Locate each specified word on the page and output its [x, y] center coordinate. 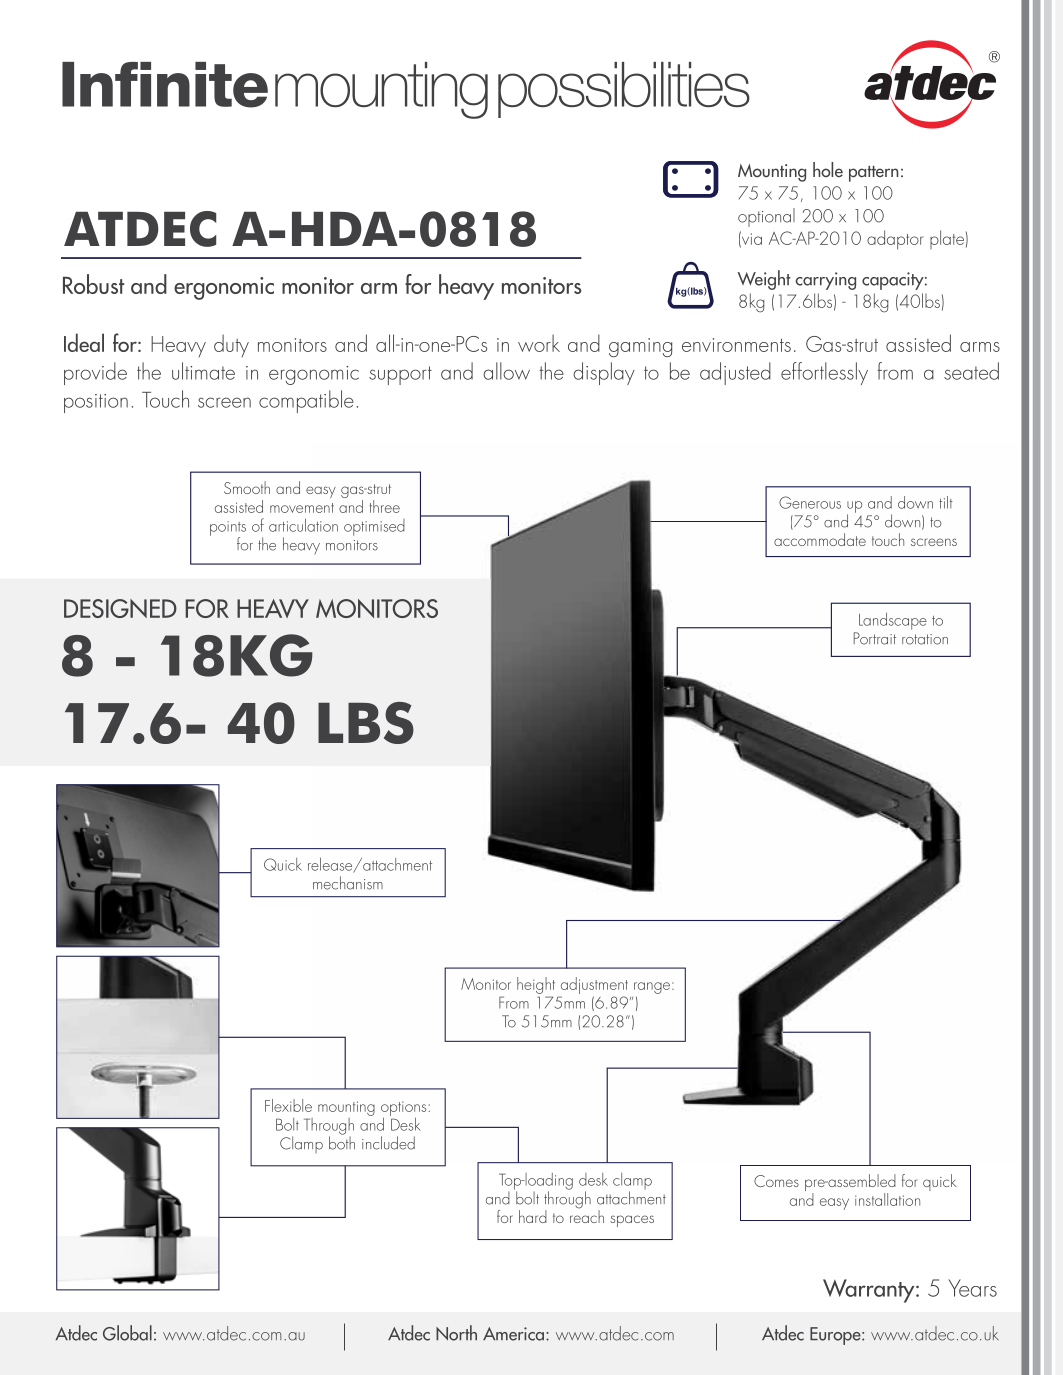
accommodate [820, 539]
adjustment [593, 987]
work [539, 343]
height [536, 985]
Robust [93, 284]
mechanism [348, 883]
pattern [874, 174]
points [228, 529]
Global [127, 1333]
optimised [374, 527]
